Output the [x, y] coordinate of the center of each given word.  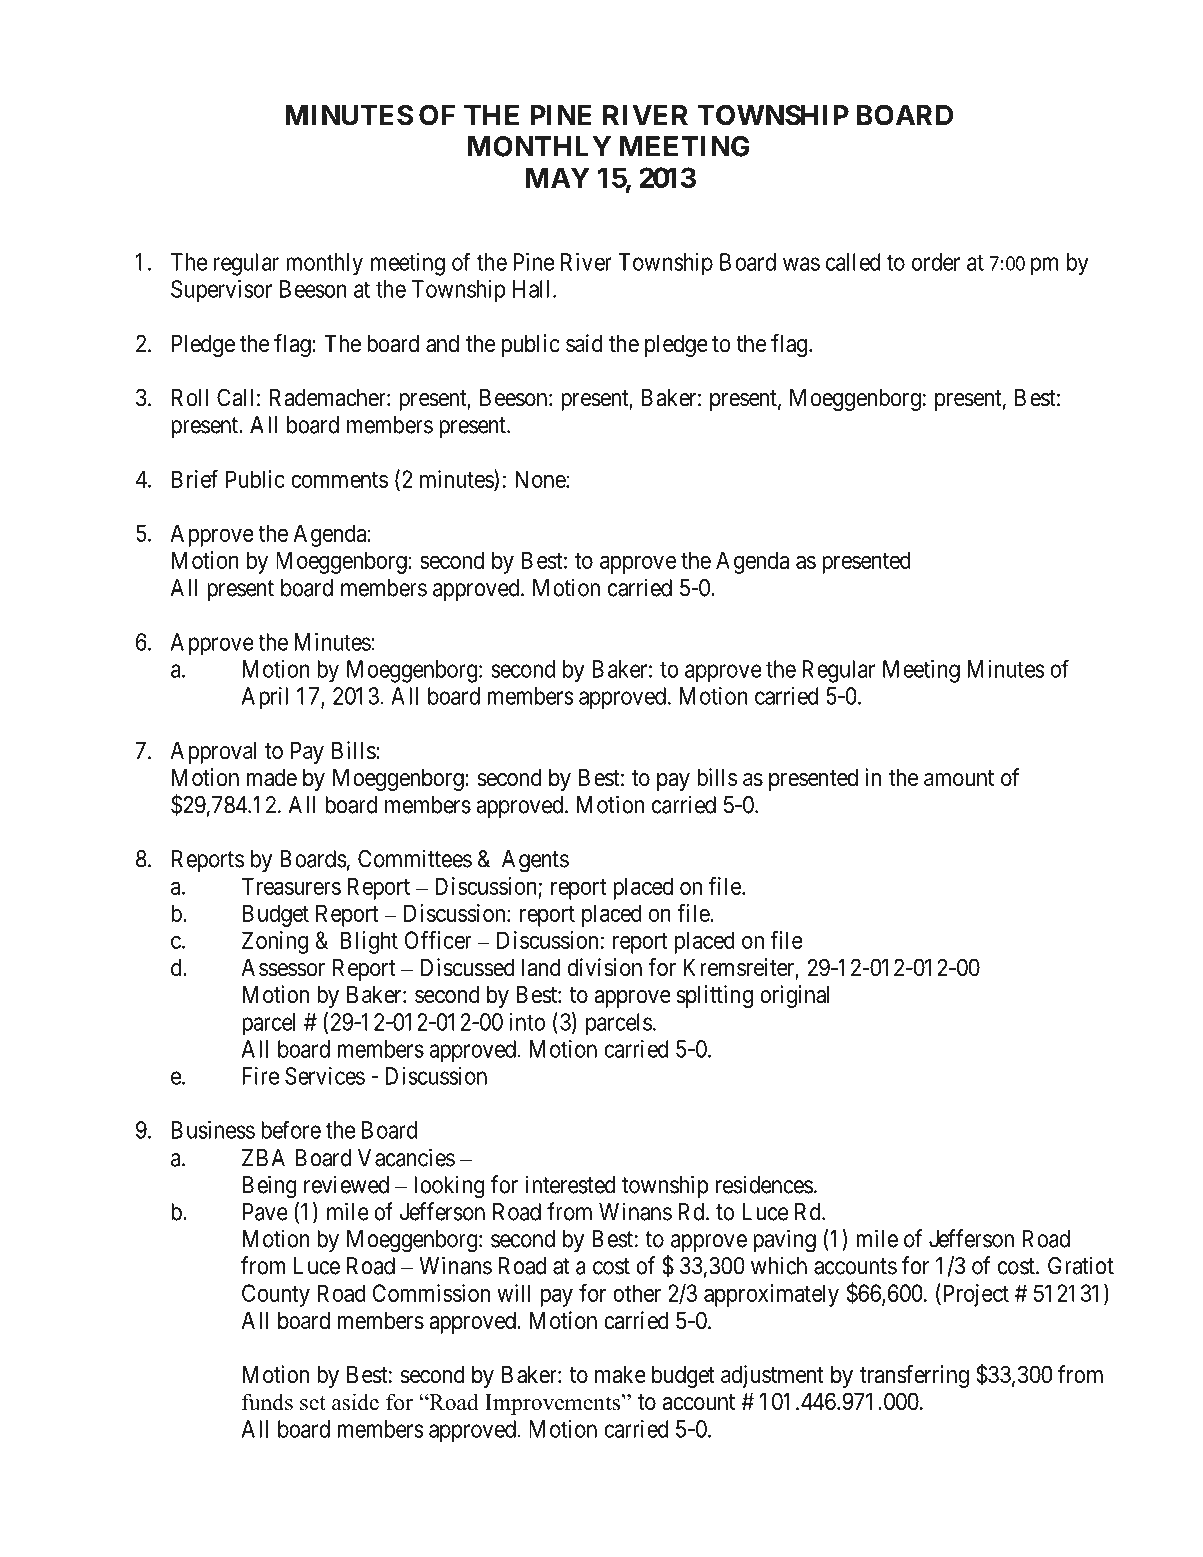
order [936, 262]
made [272, 778]
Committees [415, 858]
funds [267, 1402]
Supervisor [221, 291]
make [620, 1375]
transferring [914, 1376]
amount [959, 778]
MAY [558, 177]
